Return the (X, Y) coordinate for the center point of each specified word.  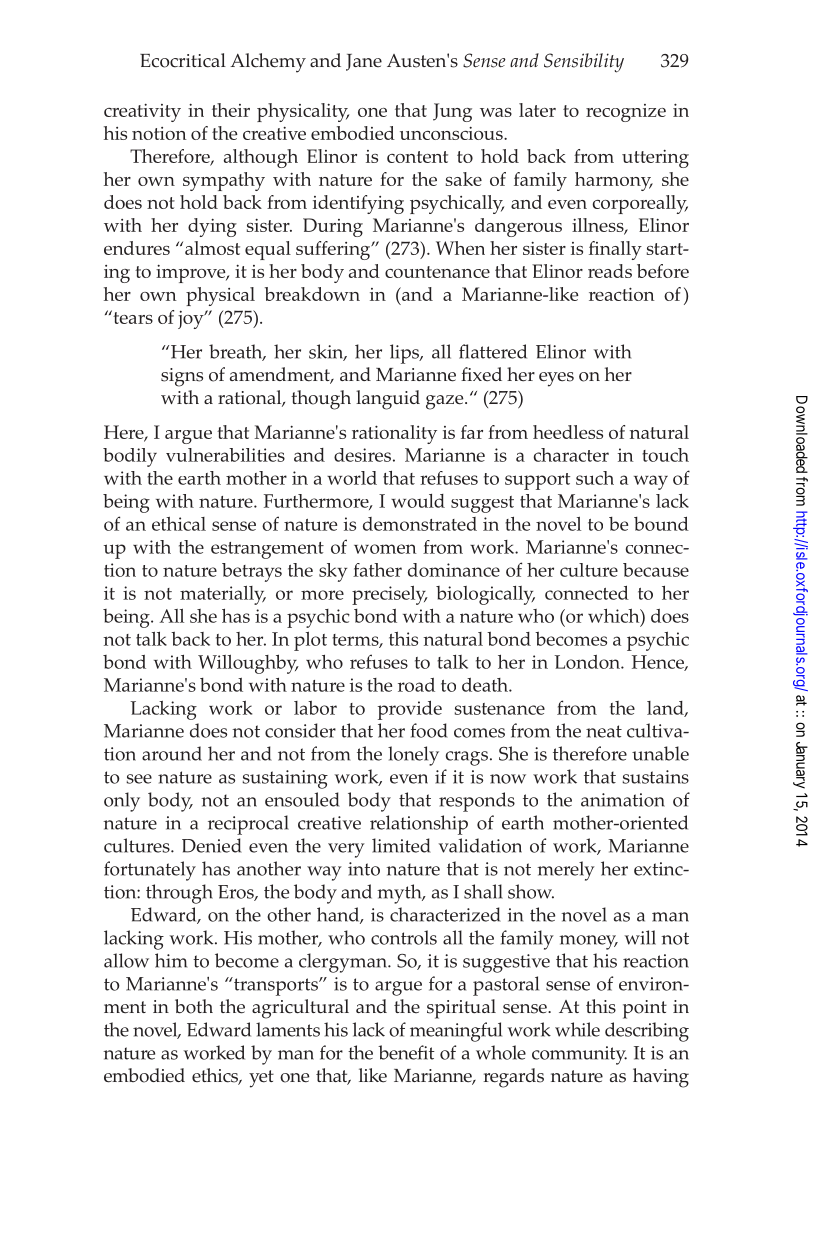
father (377, 570)
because (656, 570)
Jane (364, 62)
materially (223, 595)
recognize (626, 113)
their (231, 110)
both (194, 1006)
